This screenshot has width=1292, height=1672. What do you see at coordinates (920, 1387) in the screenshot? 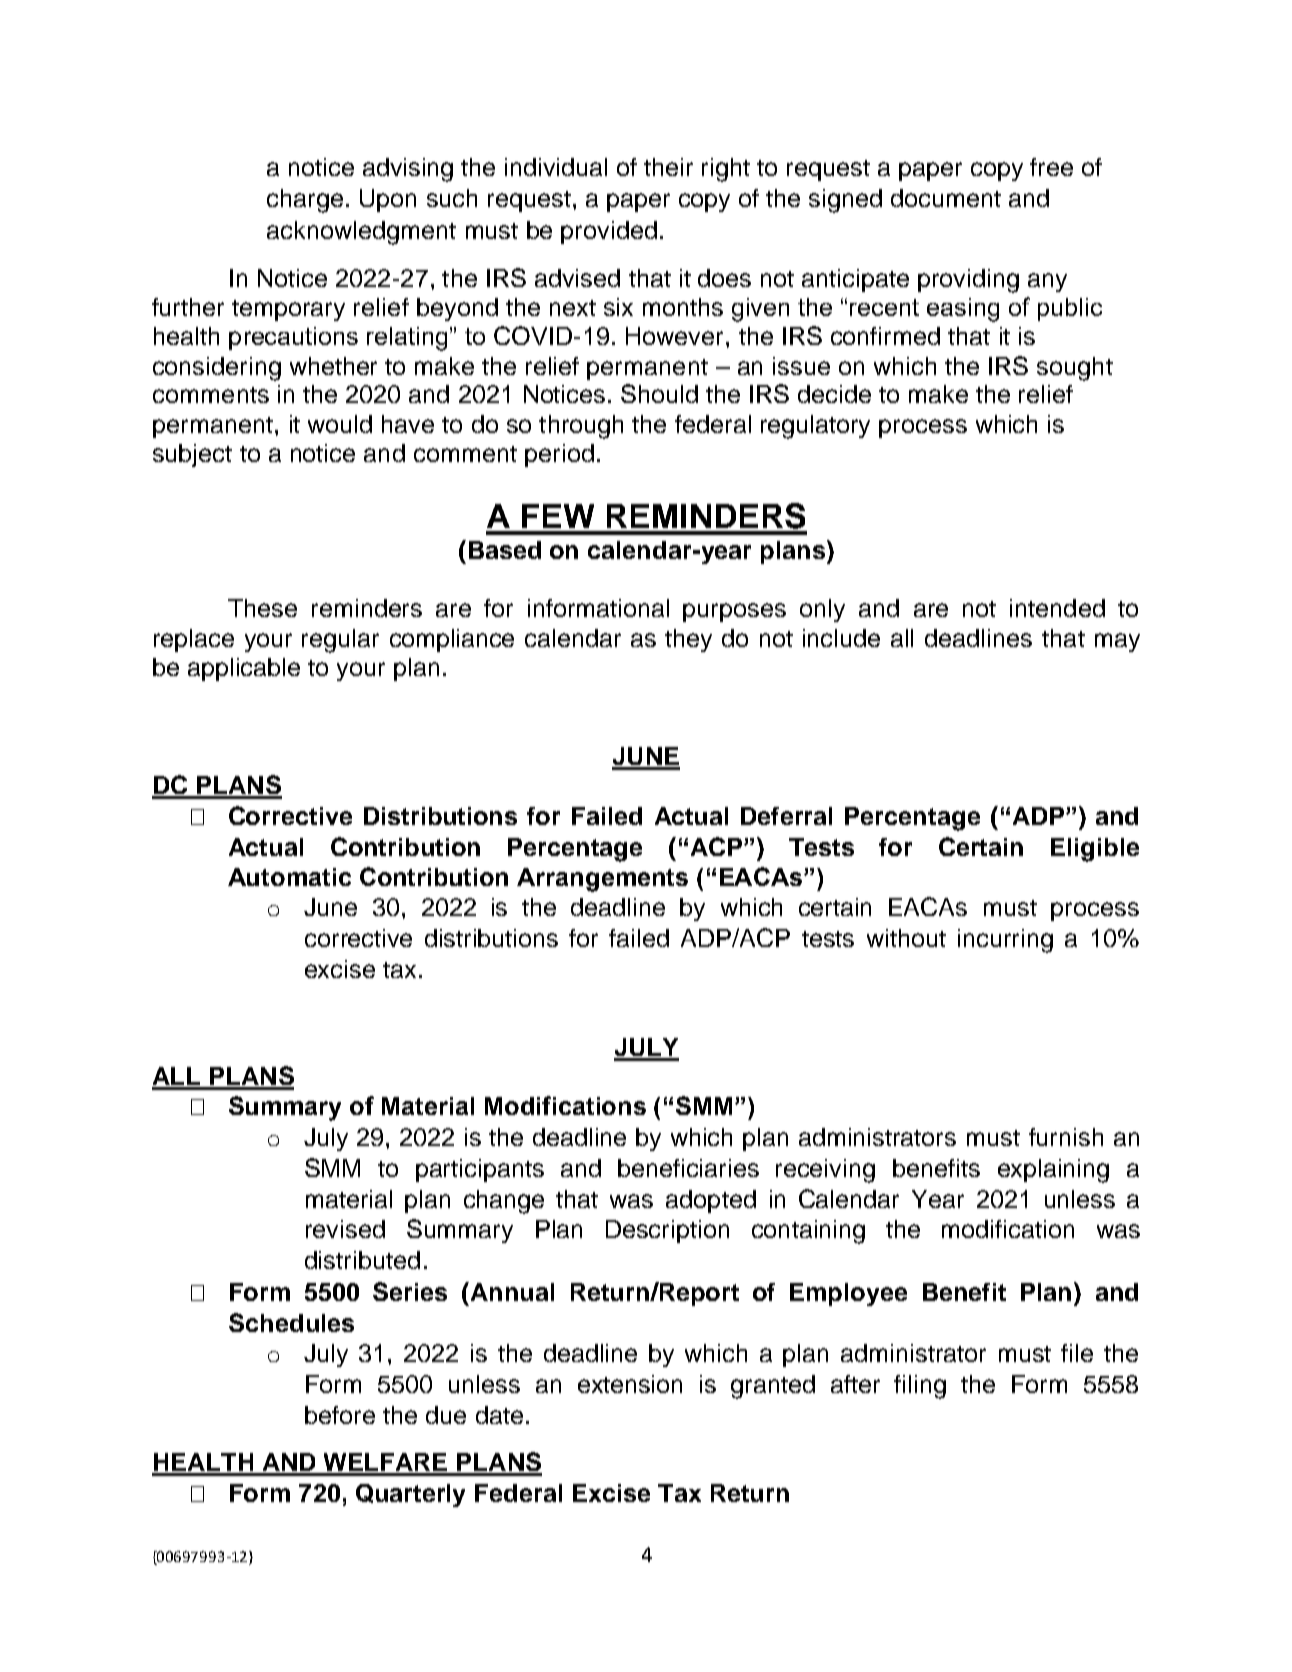
I see `filing` at bounding box center [920, 1387].
